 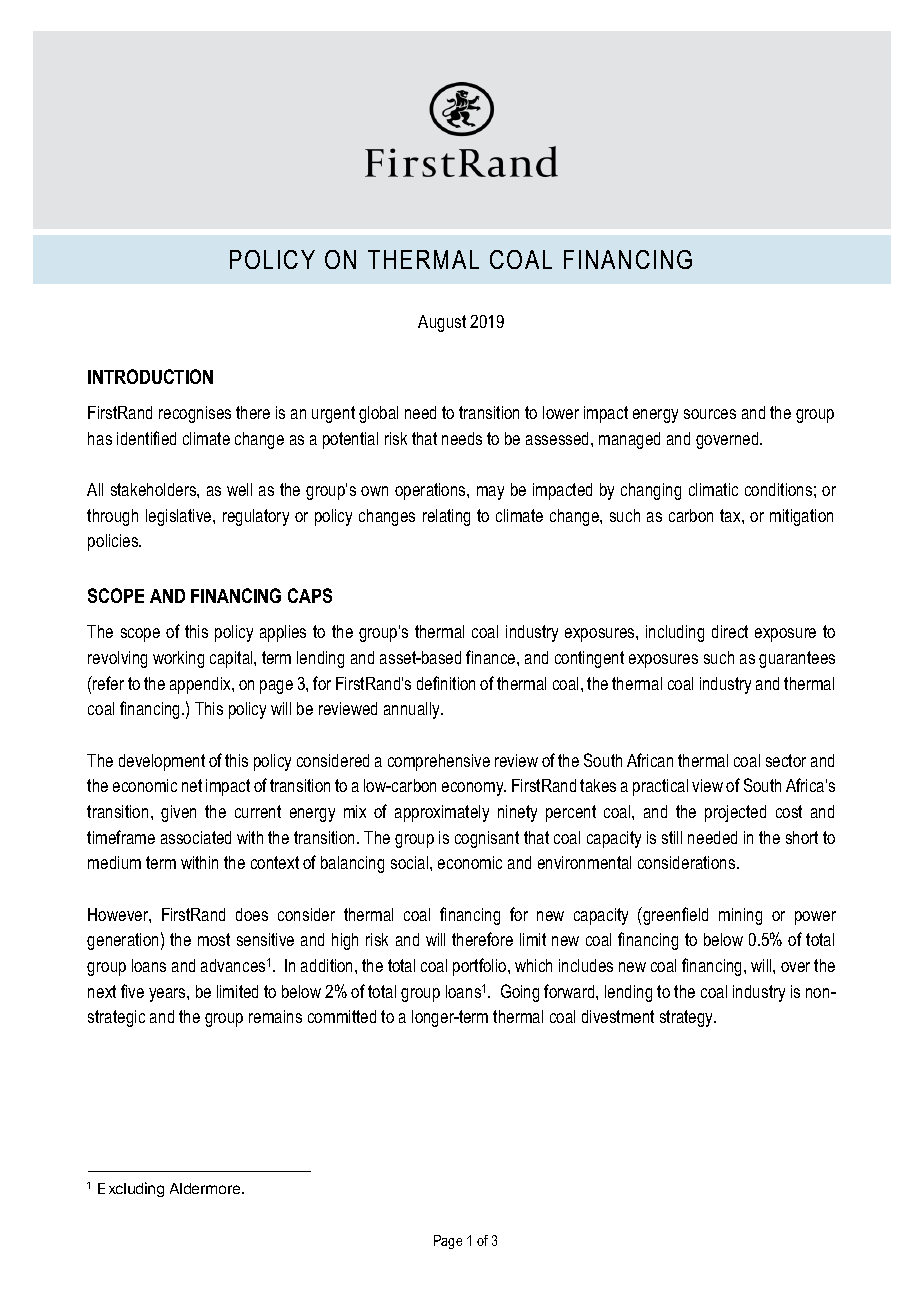 I want to click on working, so click(x=178, y=659).
